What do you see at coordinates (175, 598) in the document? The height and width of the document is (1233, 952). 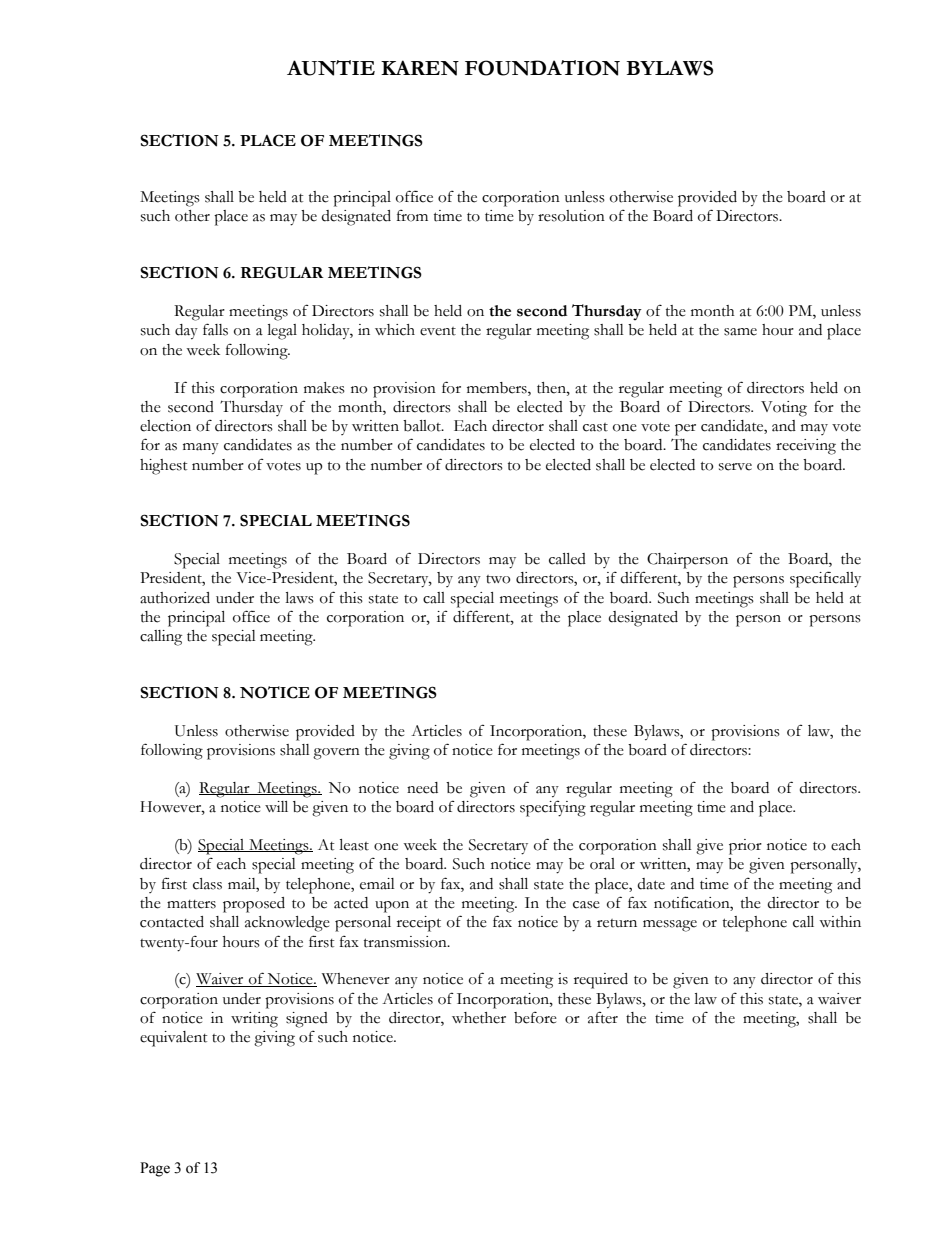 I see `authorized` at bounding box center [175, 598].
